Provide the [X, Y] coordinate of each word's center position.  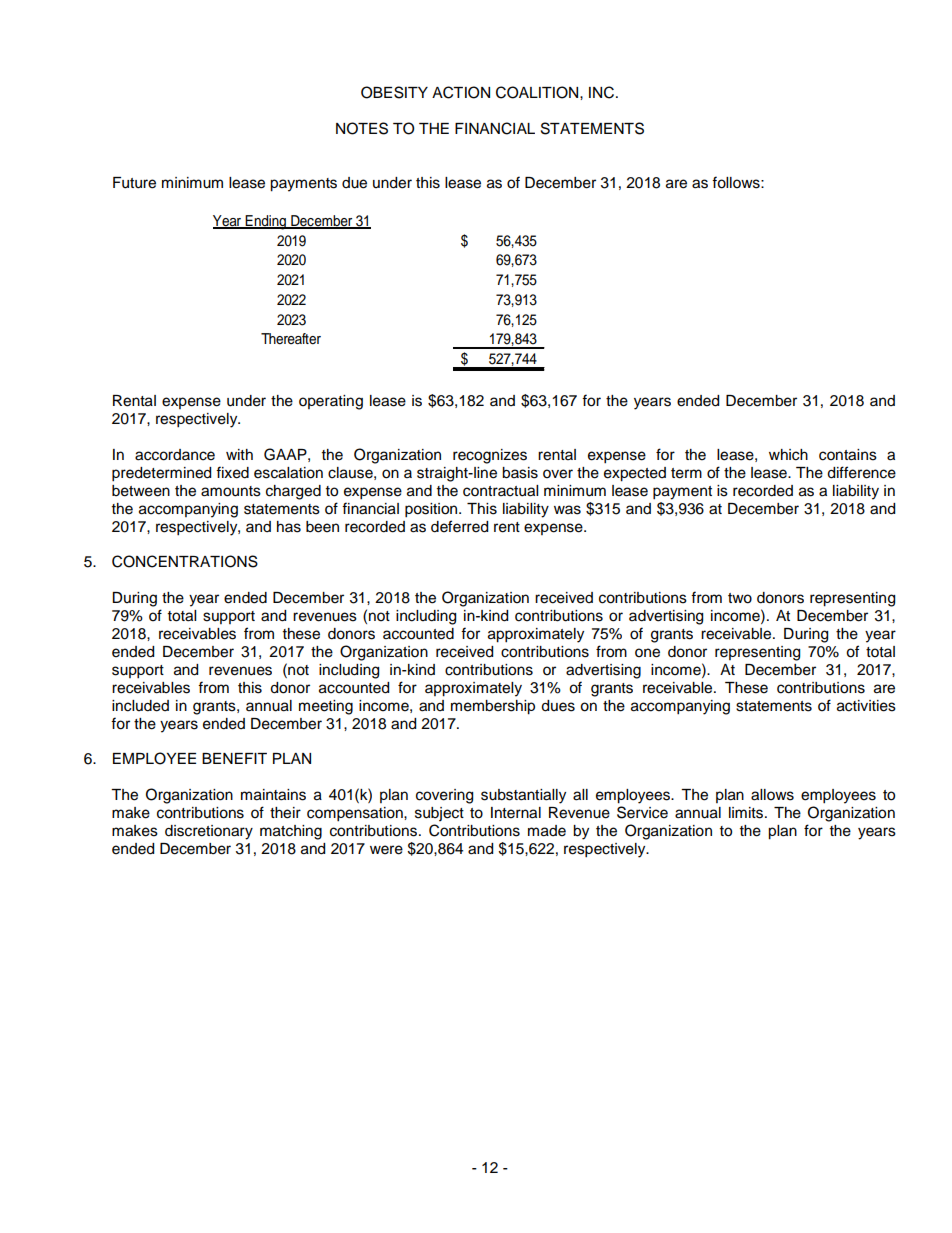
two [740, 598]
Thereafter [291, 339]
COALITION [538, 92]
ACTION [461, 92]
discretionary [209, 832]
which [788, 455]
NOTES [362, 128]
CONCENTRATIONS [185, 561]
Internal [516, 813]
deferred [459, 526]
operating [331, 402]
